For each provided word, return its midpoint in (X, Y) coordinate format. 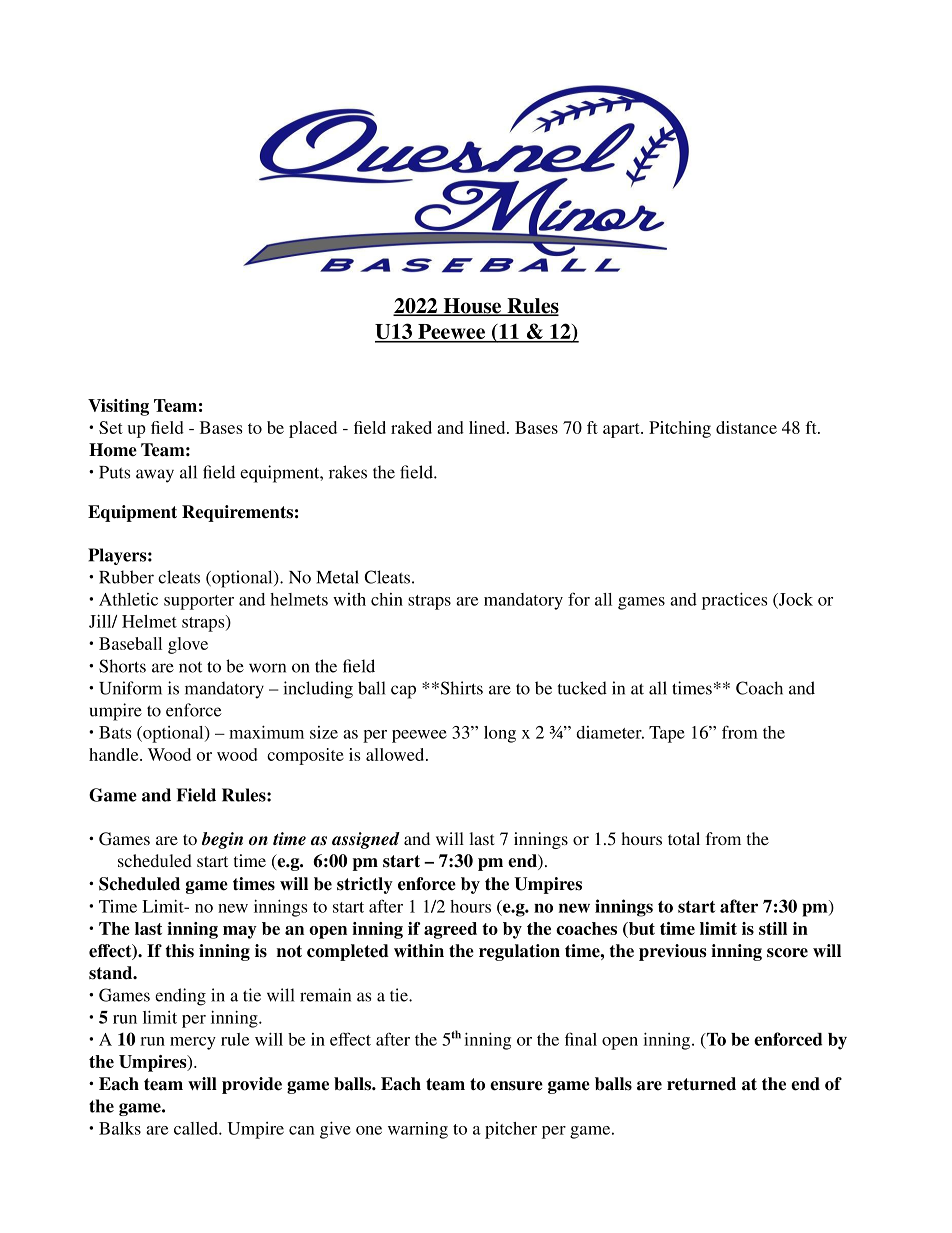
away (155, 476)
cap (403, 692)
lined (488, 427)
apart (622, 430)
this (180, 951)
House (472, 307)
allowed (396, 754)
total (684, 838)
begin (222, 840)
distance (746, 427)
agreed (450, 930)
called (197, 1128)
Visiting (118, 407)
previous (673, 952)
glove (188, 645)
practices (734, 601)
